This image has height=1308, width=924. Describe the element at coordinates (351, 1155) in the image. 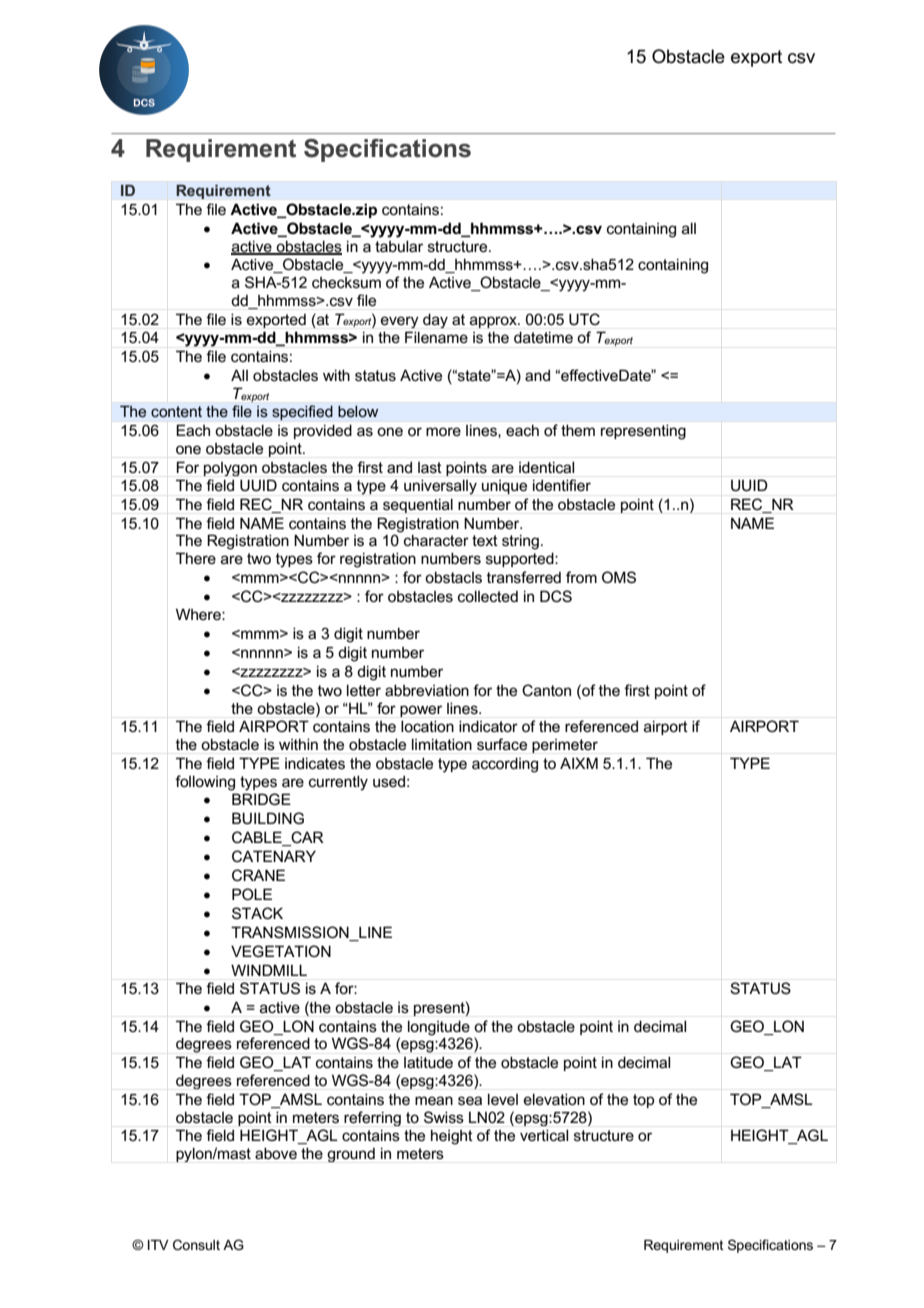

I see `ground` at that location.
